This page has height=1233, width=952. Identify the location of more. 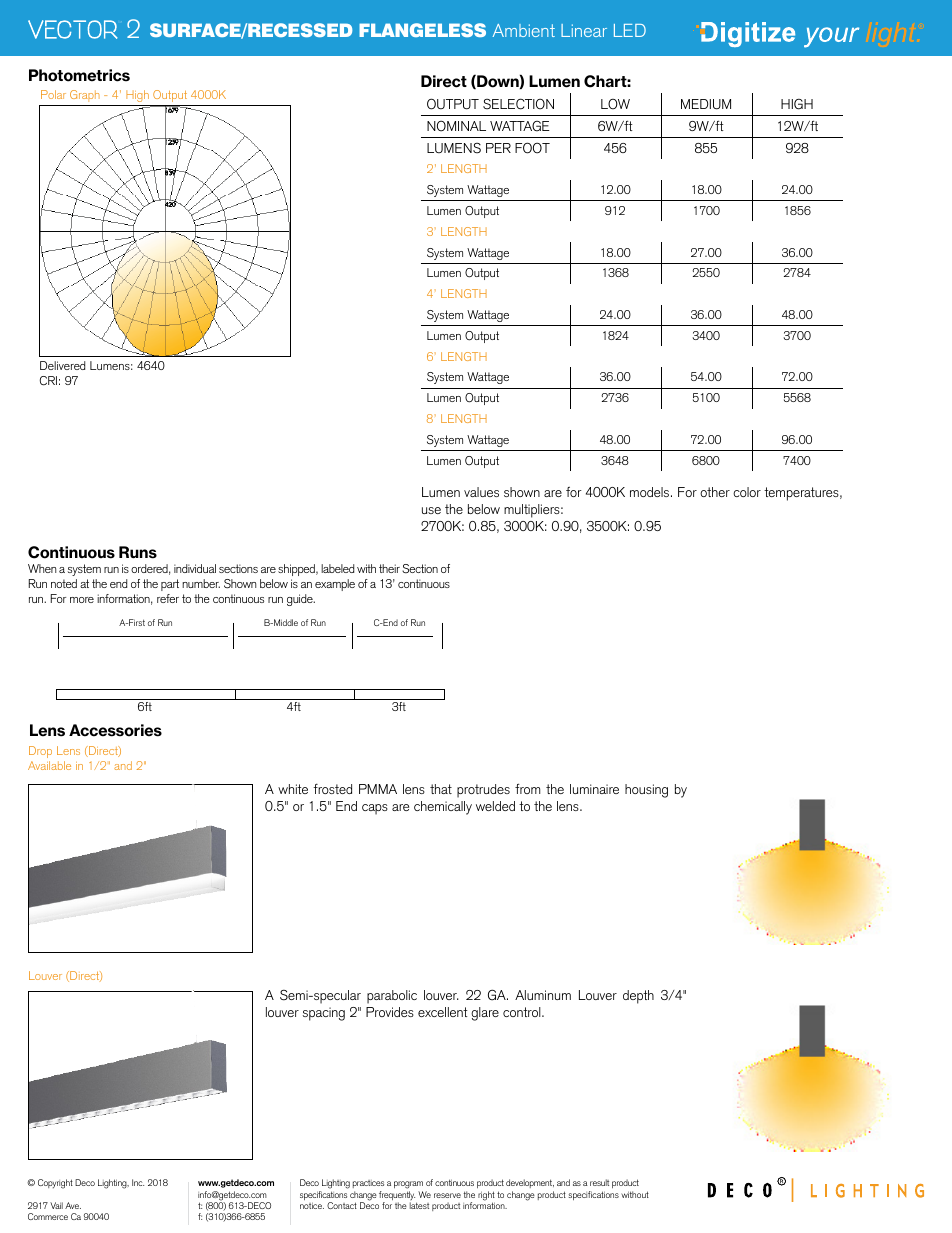
(82, 600).
